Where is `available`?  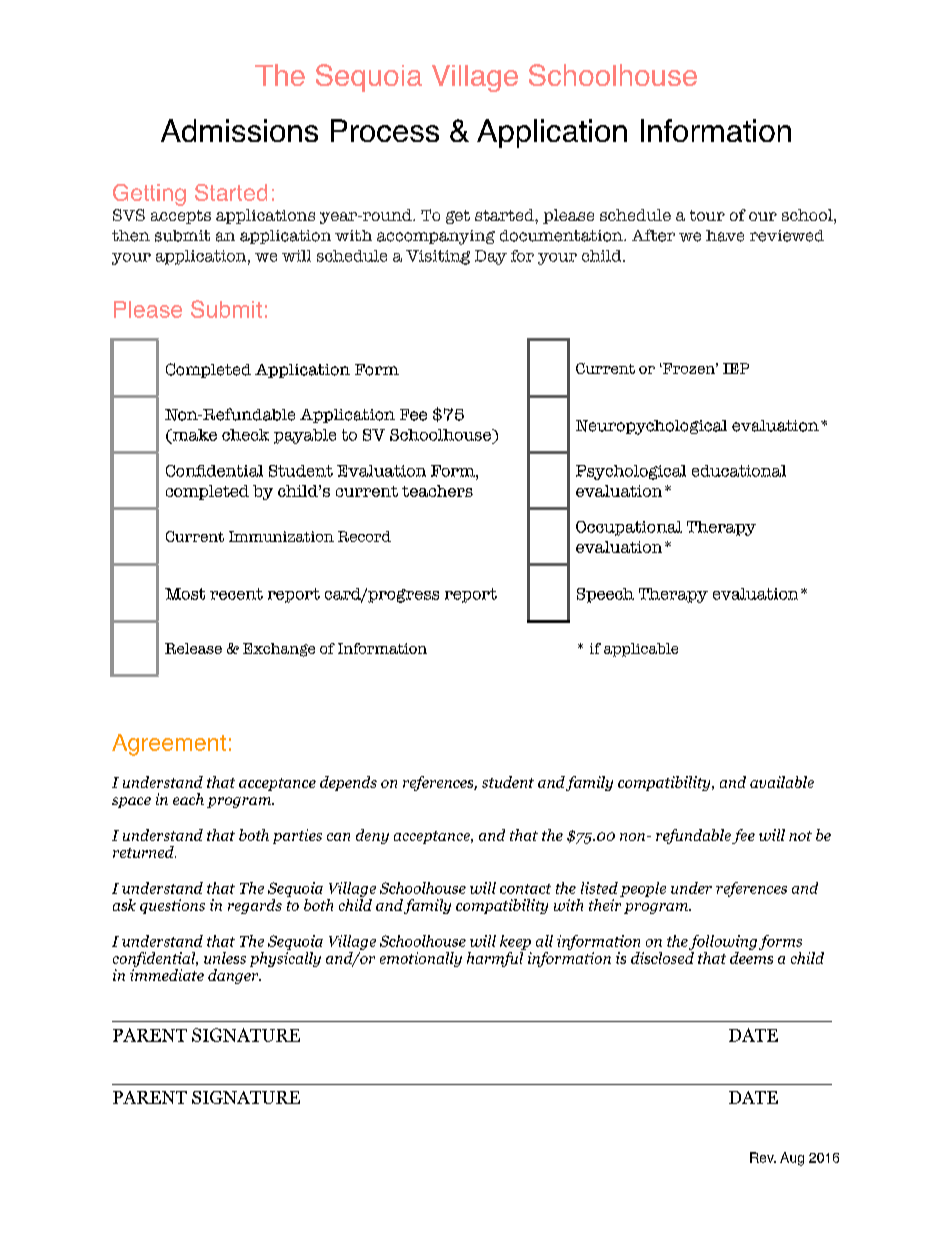 available is located at coordinates (782, 782).
